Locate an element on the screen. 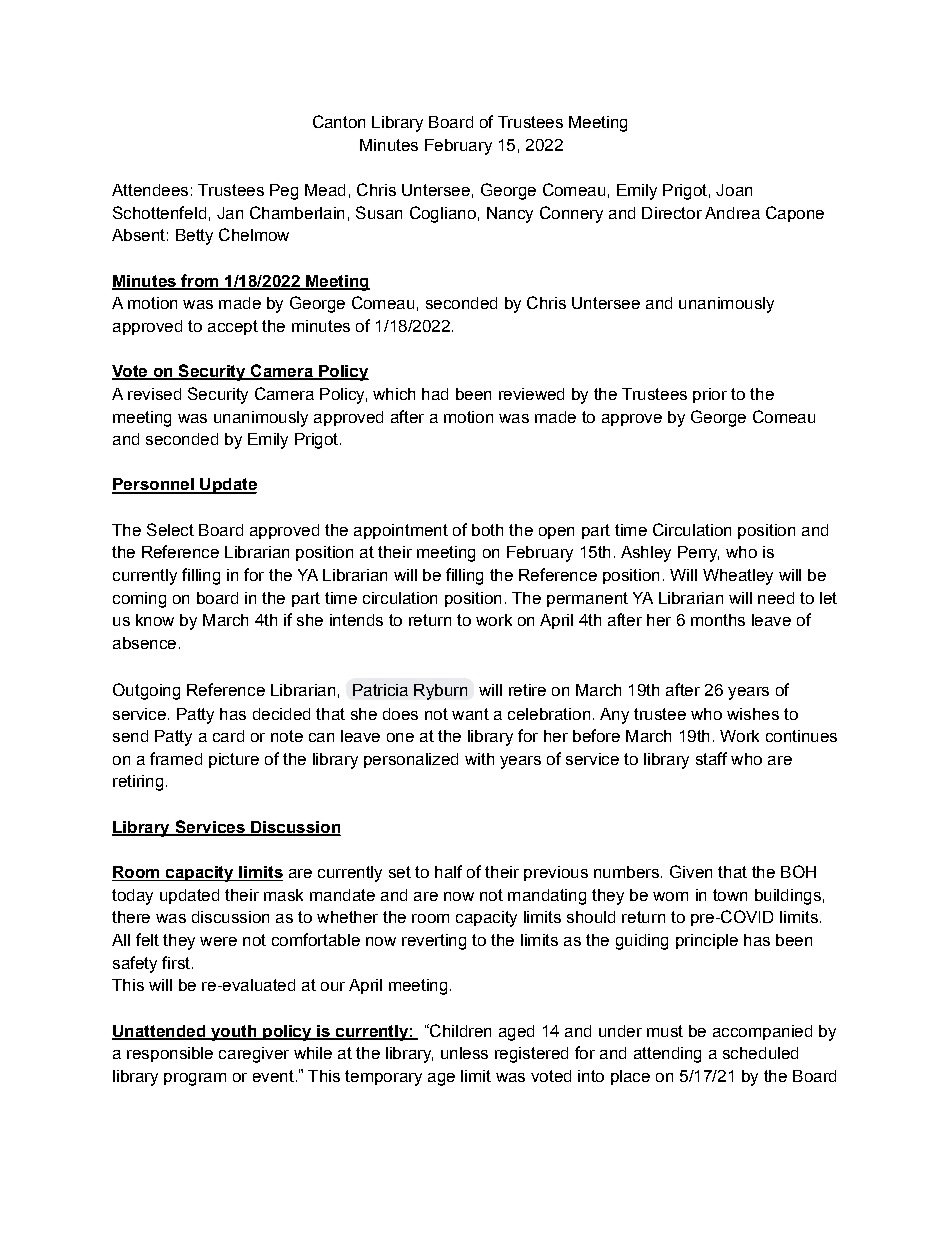 The width and height of the screenshot is (952, 1233). Attendees is located at coordinates (150, 190).
